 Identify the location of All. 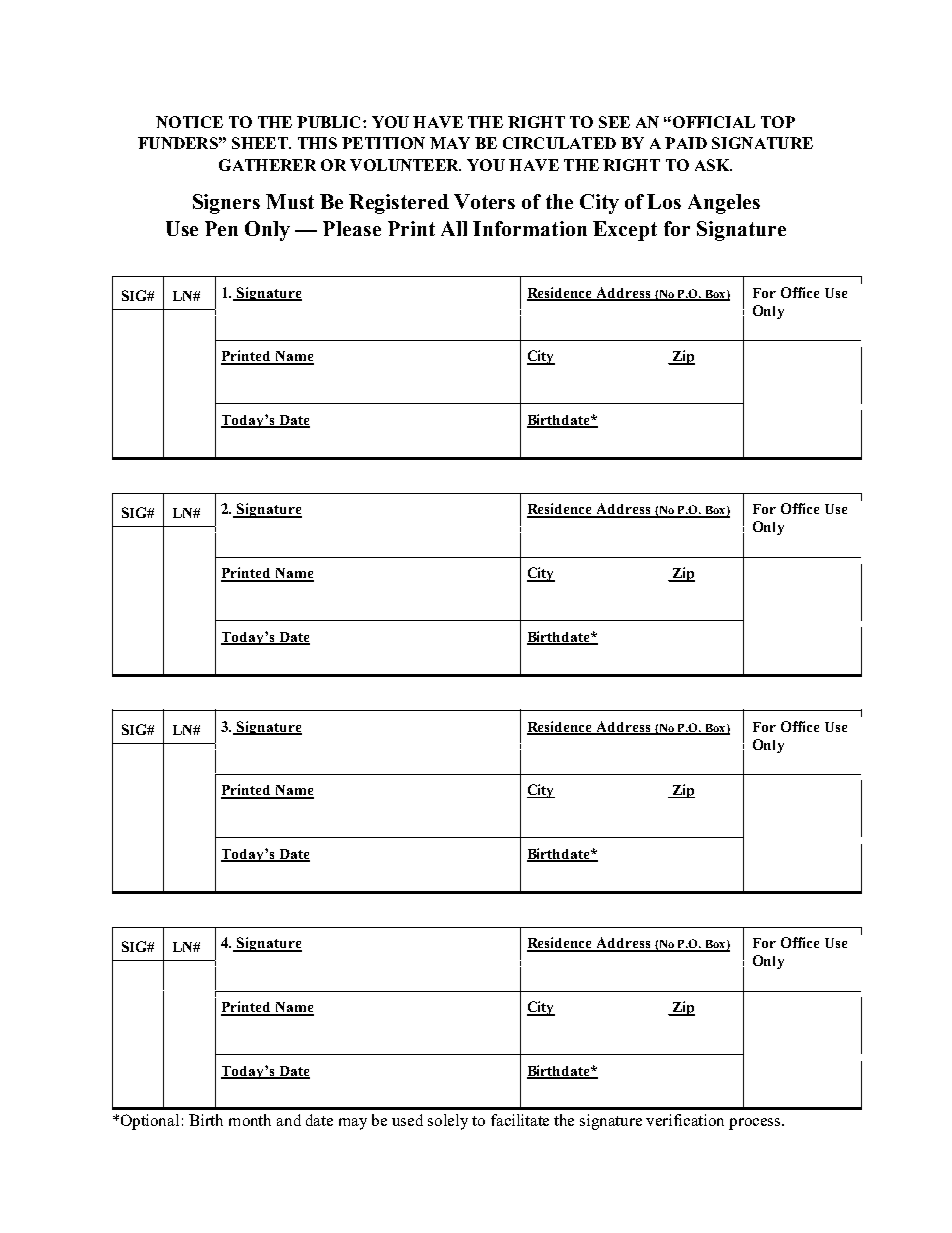
(454, 228).
